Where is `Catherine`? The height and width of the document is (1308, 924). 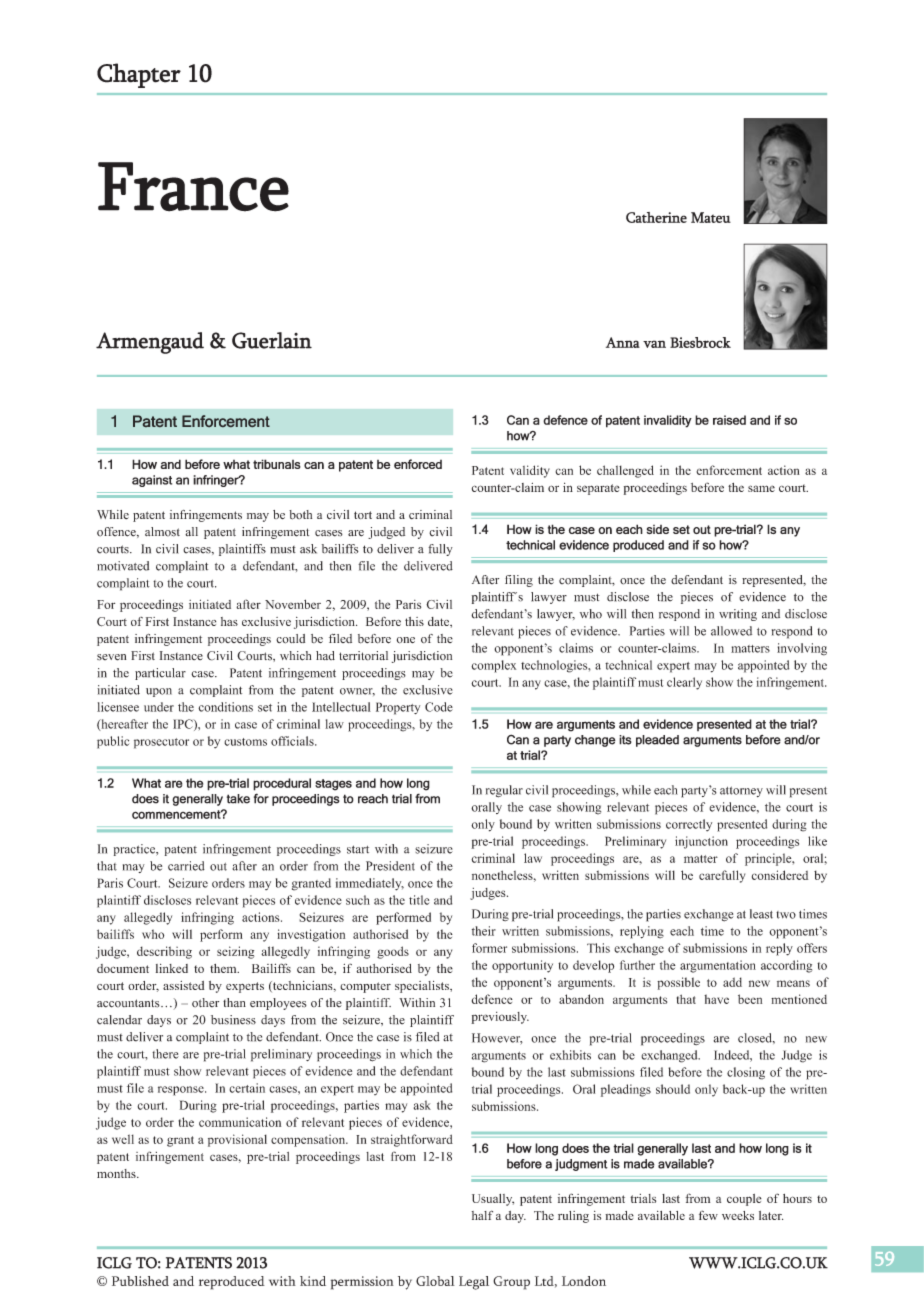
Catherine is located at coordinates (656, 217).
